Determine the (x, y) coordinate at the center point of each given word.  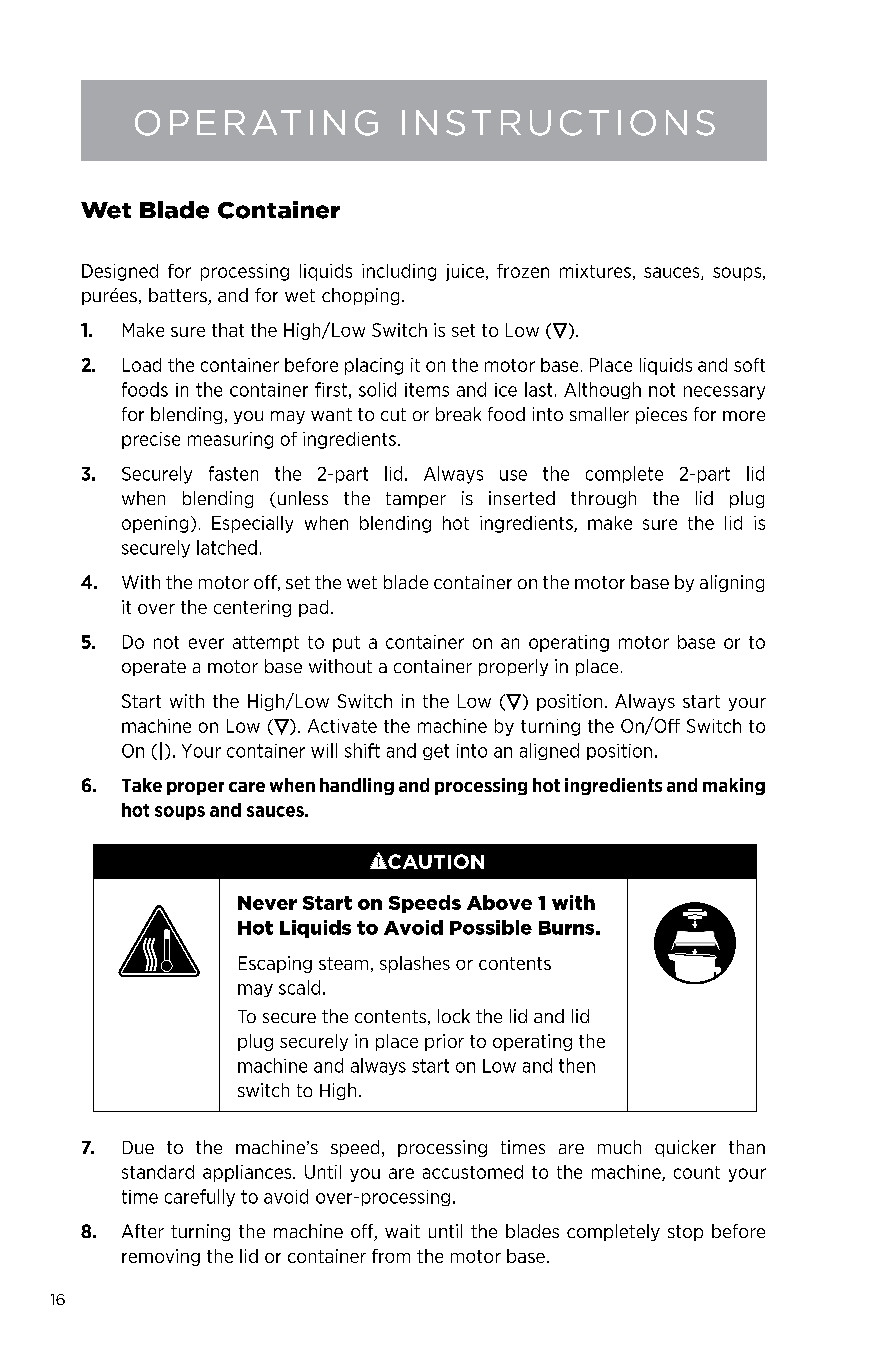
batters (179, 296)
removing (161, 1257)
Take (142, 785)
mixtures (595, 271)
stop (685, 1233)
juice (465, 272)
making (734, 786)
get (436, 752)
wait (402, 1231)
